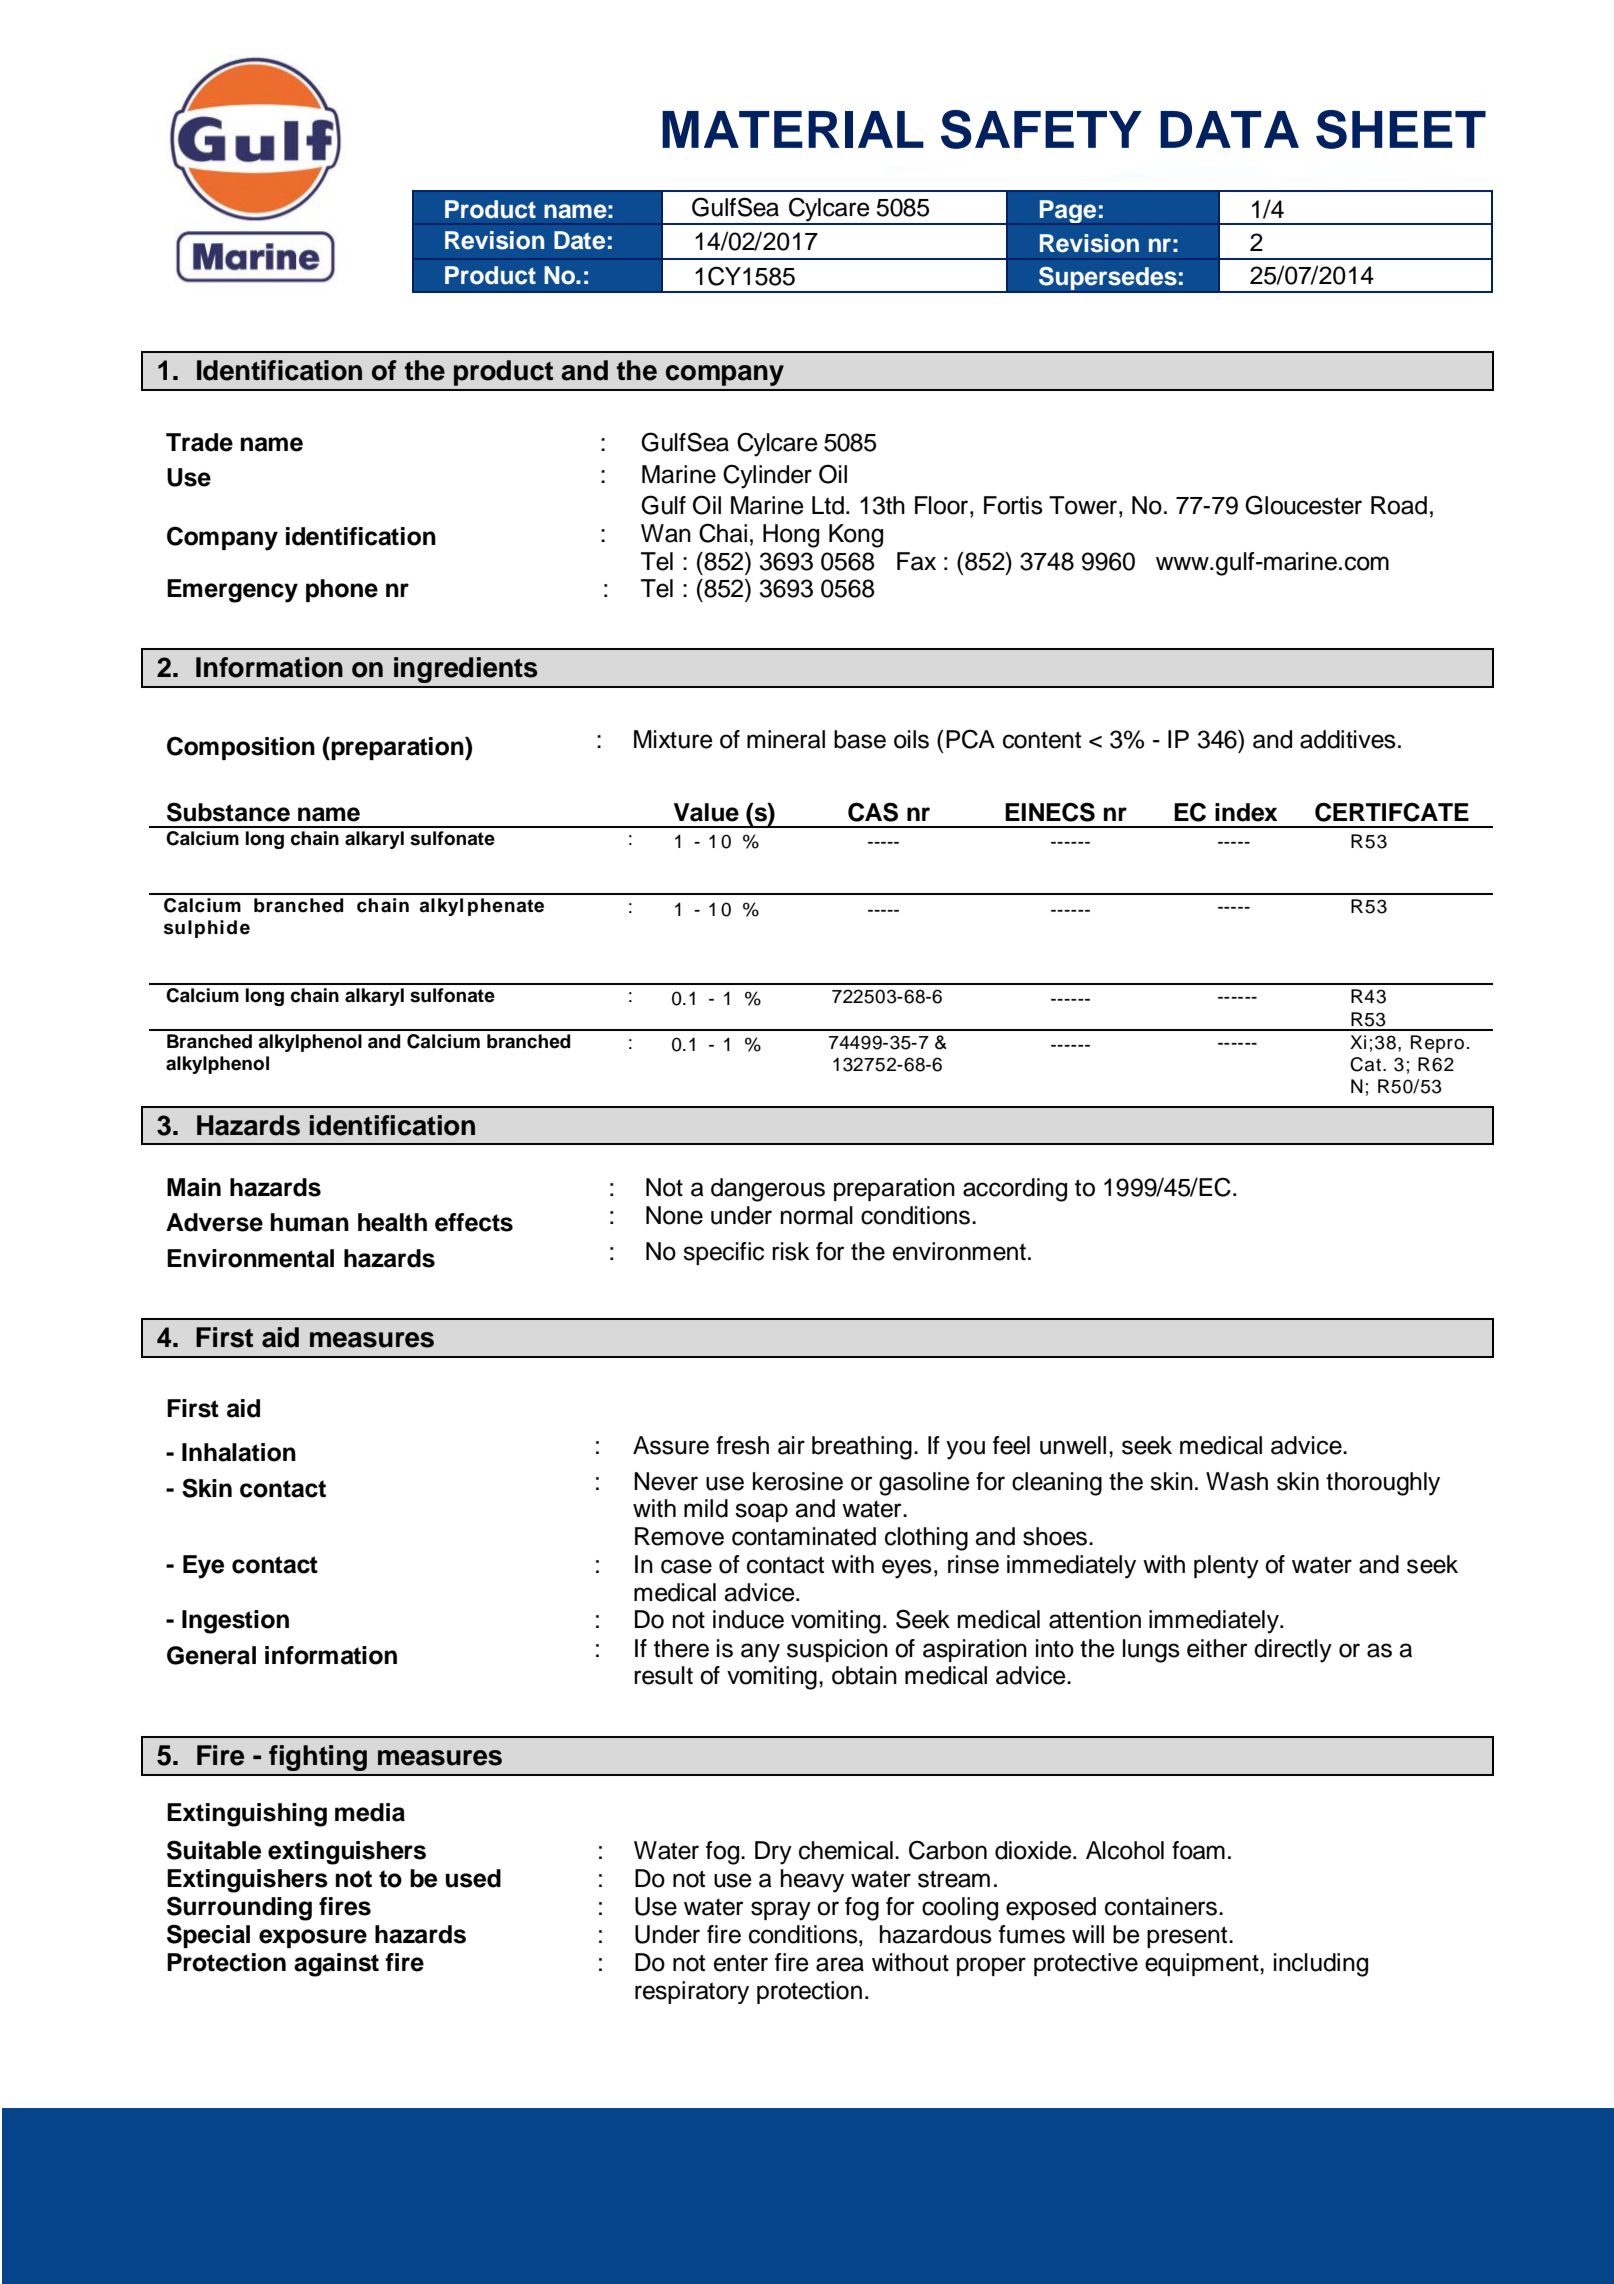 This screenshot has height=2284, width=1614. I want to click on Wash, so click(1237, 1481).
